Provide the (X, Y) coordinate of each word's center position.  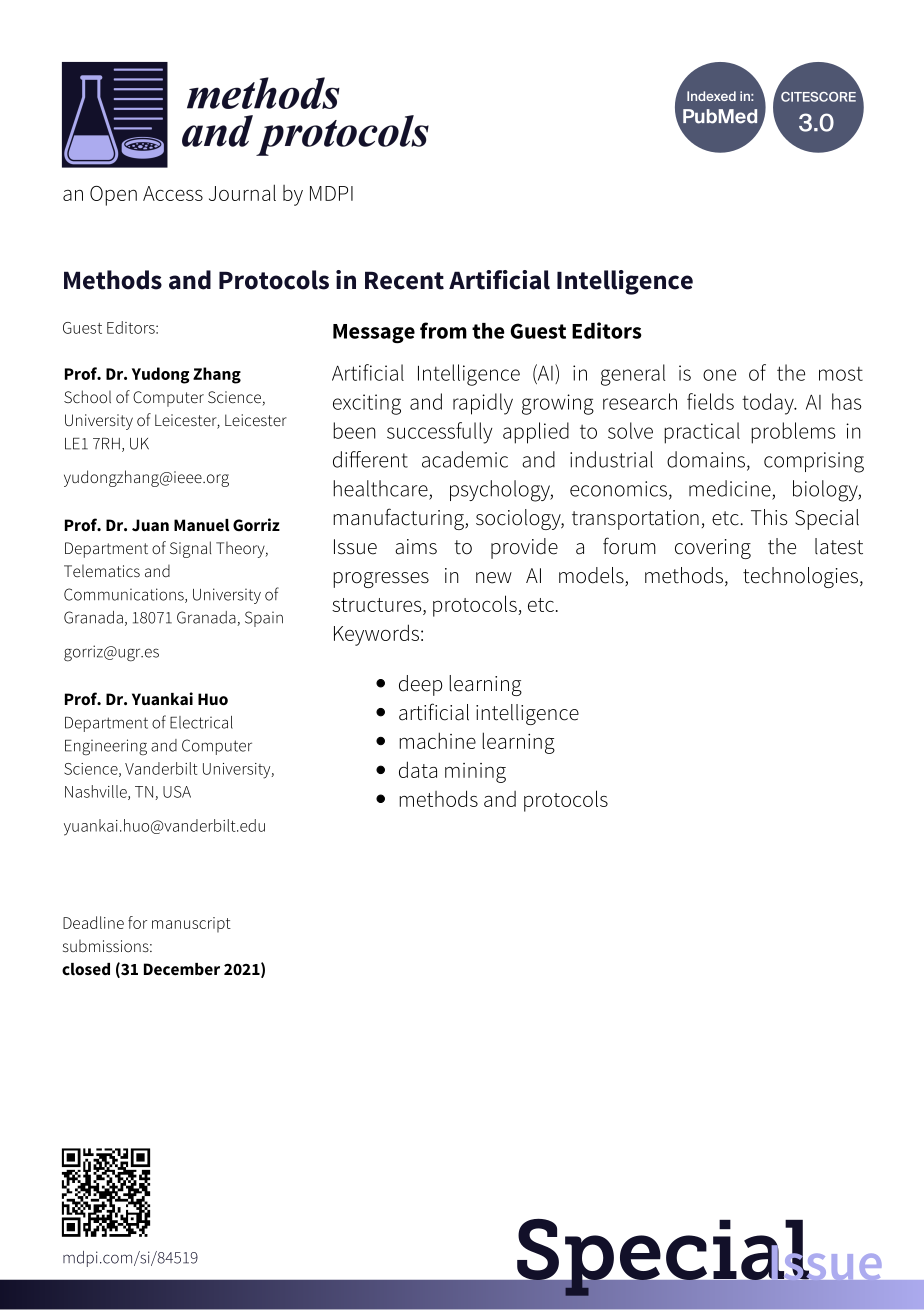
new (494, 578)
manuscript (191, 925)
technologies (802, 577)
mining (475, 773)
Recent (404, 280)
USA (177, 792)
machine (437, 740)
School (87, 397)
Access (173, 193)
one (719, 375)
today (769, 404)
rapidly (483, 404)
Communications (125, 595)
